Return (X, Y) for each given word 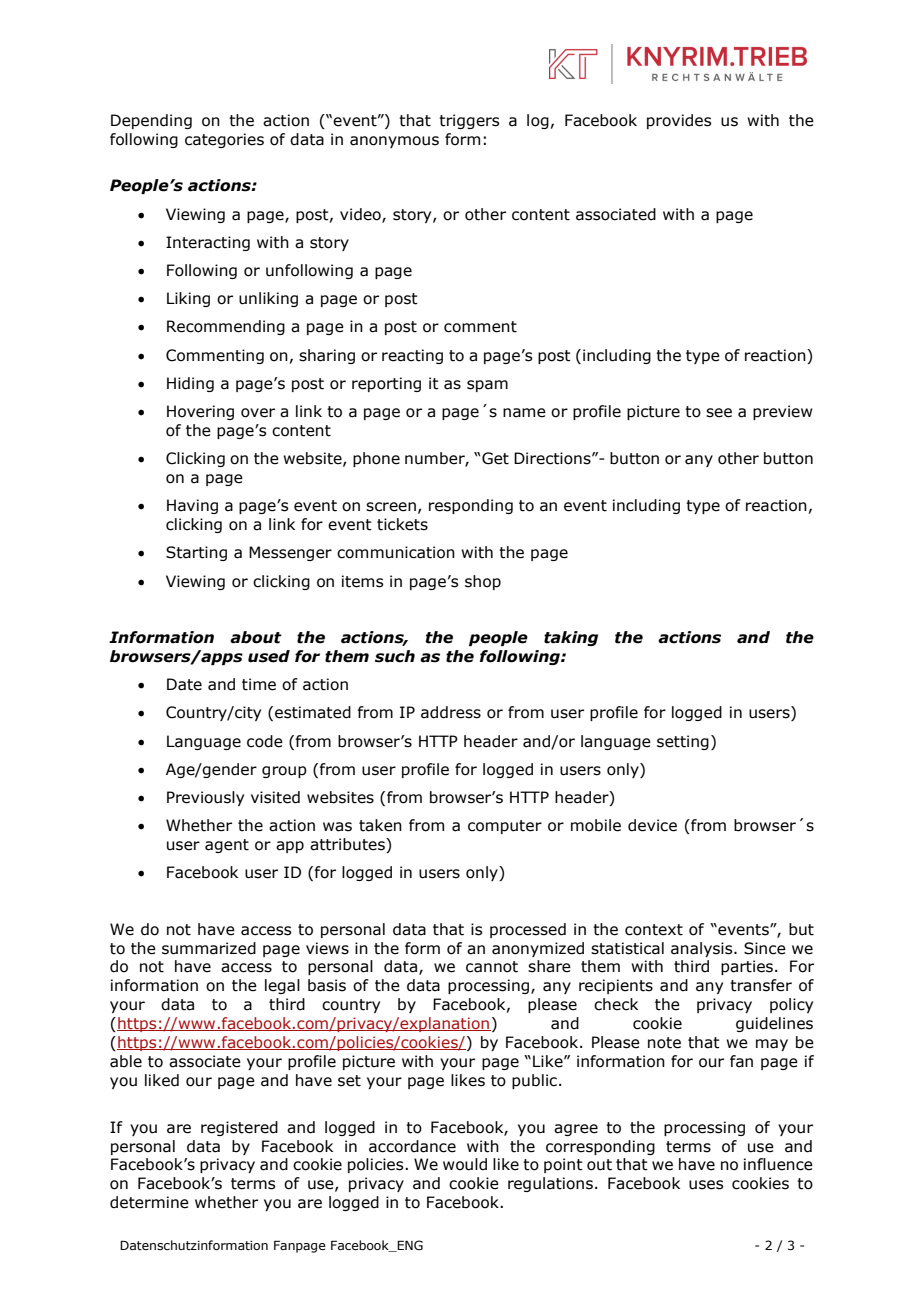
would (465, 1164)
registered (239, 1128)
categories (224, 140)
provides (679, 121)
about (256, 637)
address (451, 712)
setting (683, 742)
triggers (469, 121)
